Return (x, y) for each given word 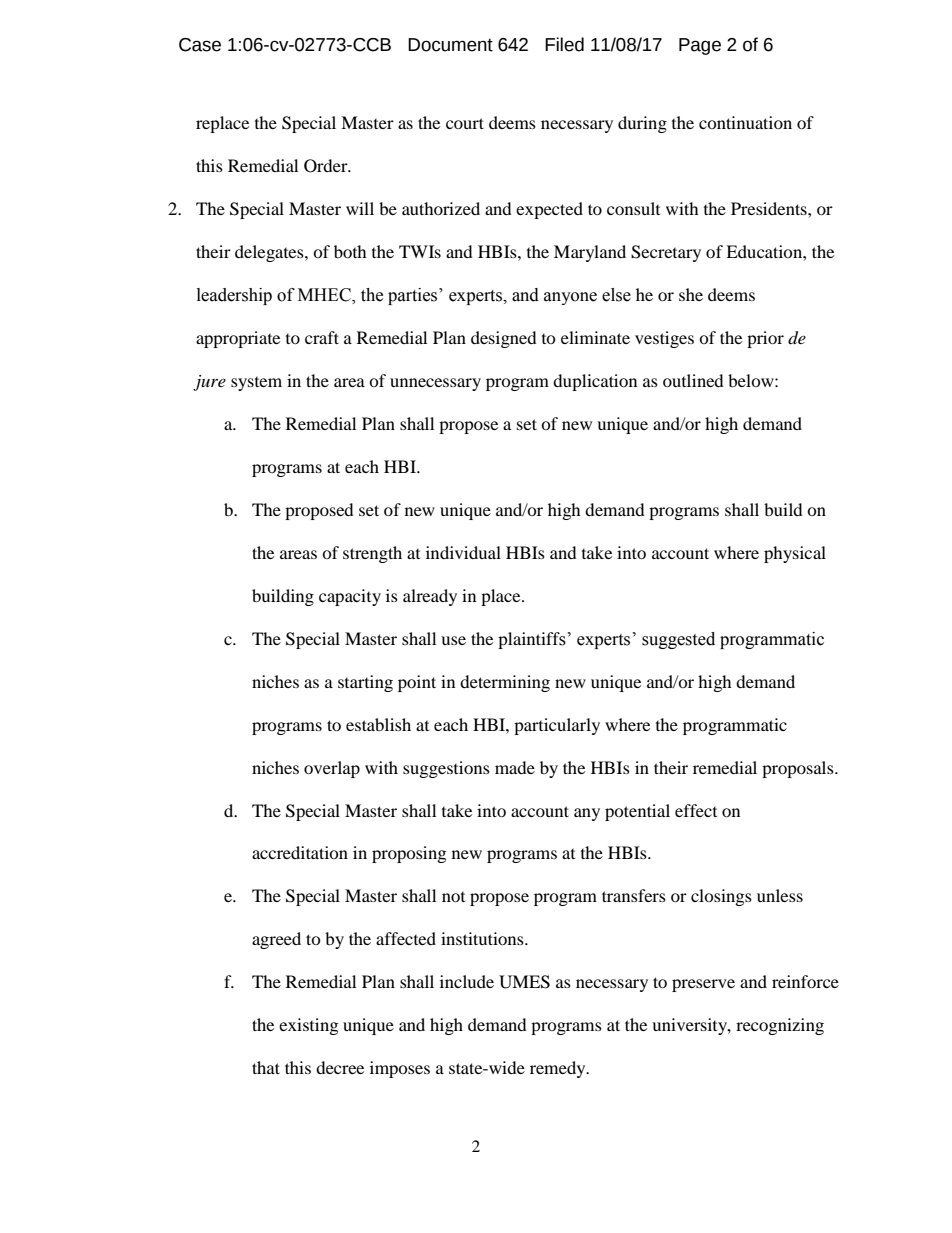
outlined (693, 380)
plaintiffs (532, 640)
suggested (678, 640)
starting (365, 683)
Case (200, 45)
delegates (270, 253)
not (453, 897)
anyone (570, 298)
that (266, 1067)
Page (700, 46)
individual (463, 552)
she (691, 294)
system (256, 384)
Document (450, 45)
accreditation (300, 852)
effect (696, 810)
